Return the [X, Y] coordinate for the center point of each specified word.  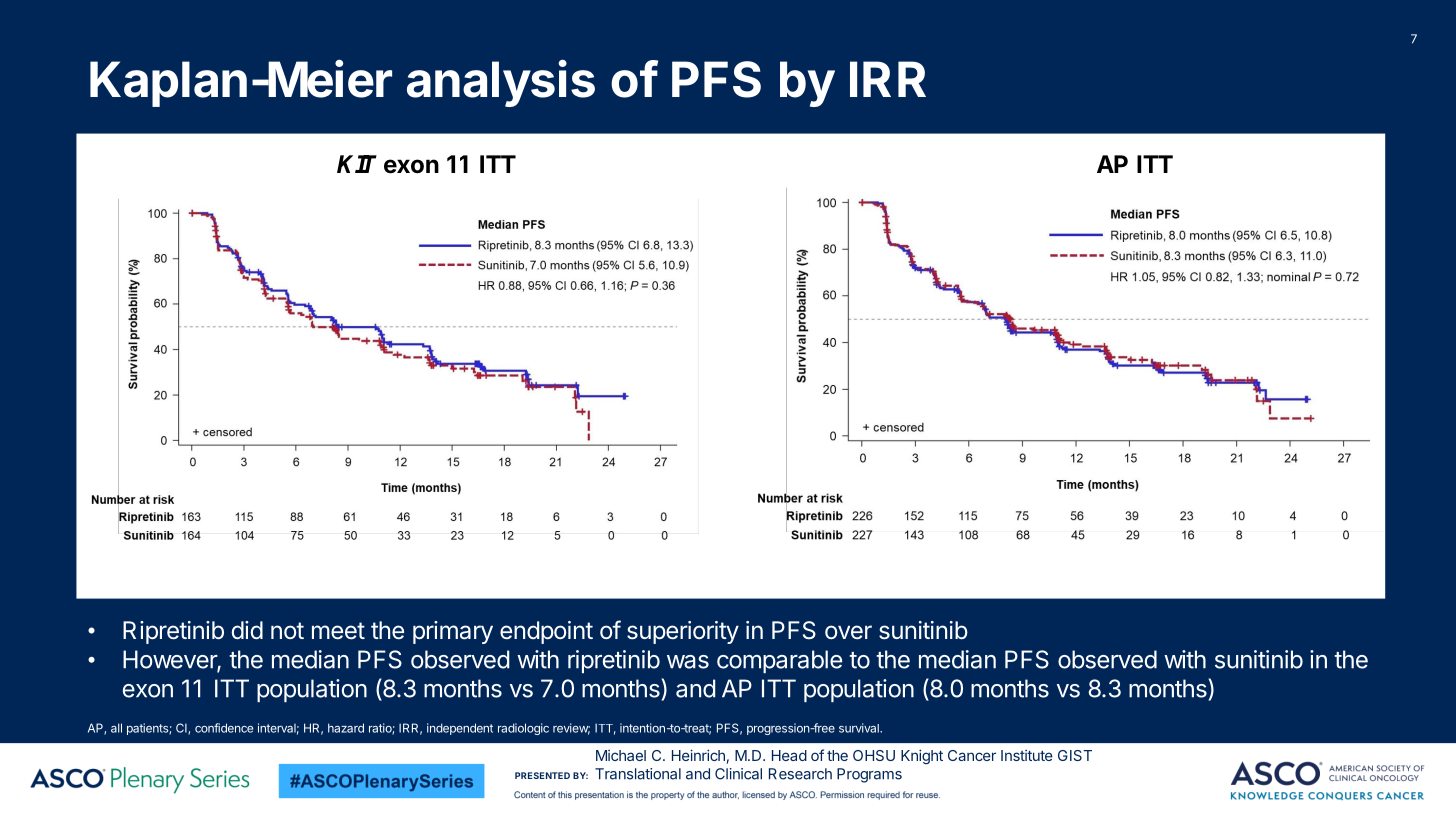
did [247, 630]
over [848, 632]
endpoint [546, 632]
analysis [501, 83]
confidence [224, 728]
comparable [779, 661]
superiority [683, 632]
